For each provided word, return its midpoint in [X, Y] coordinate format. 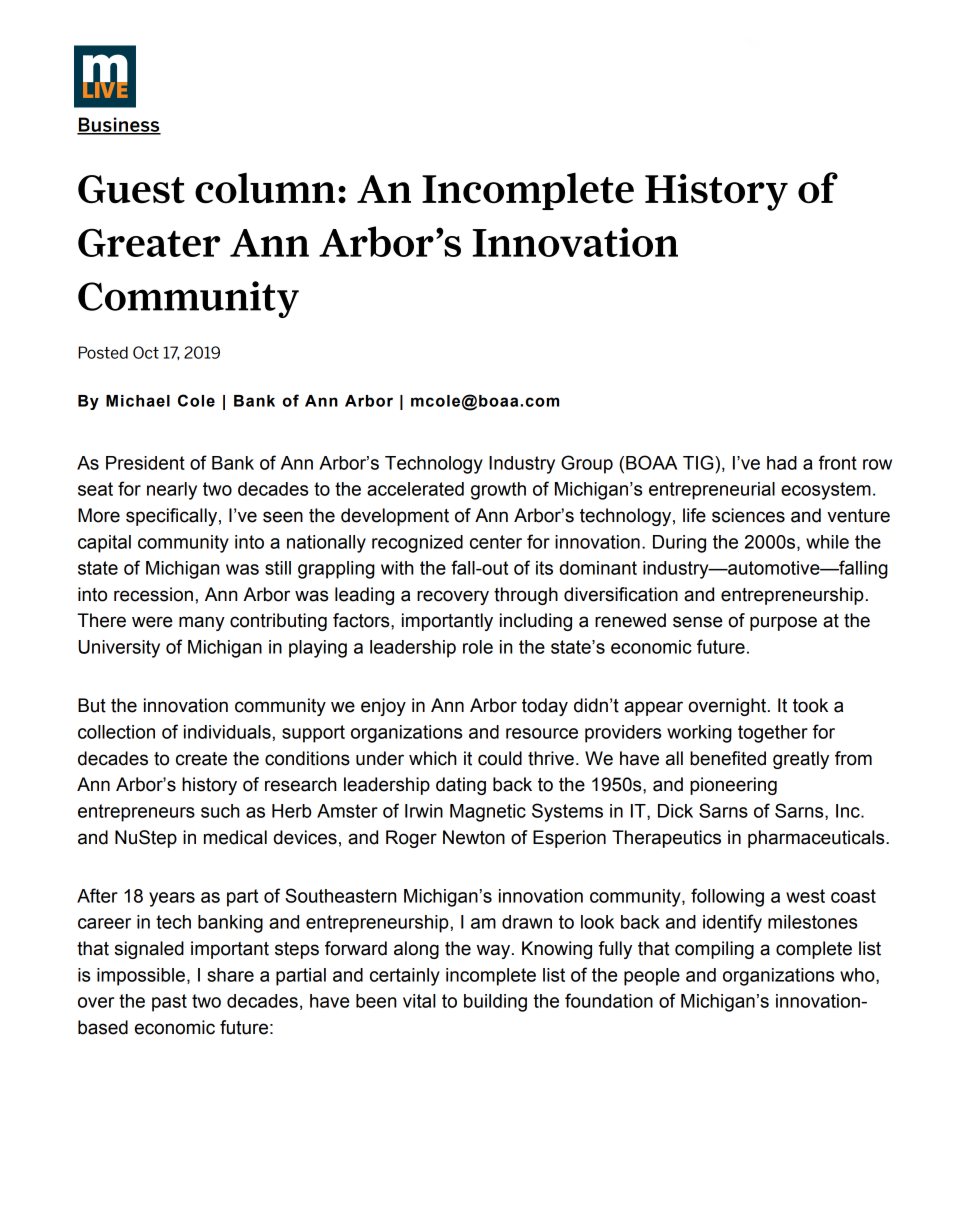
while [827, 542]
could [500, 758]
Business [119, 125]
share [230, 975]
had [782, 463]
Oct [146, 352]
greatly [801, 760]
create [201, 759]
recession [153, 594]
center [496, 542]
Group [587, 464]
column [265, 188]
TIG [699, 462]
